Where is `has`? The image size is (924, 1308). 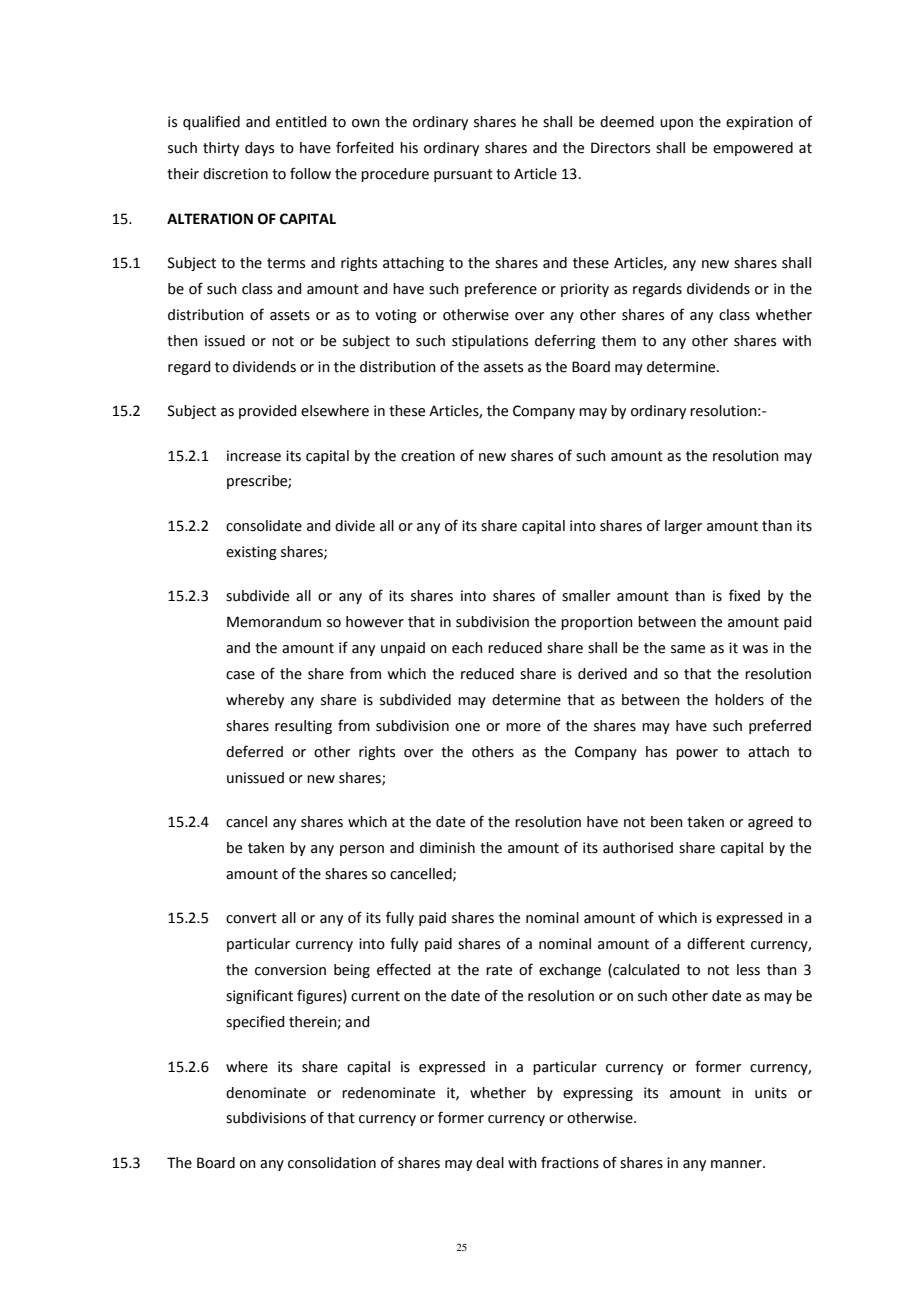 has is located at coordinates (656, 752).
